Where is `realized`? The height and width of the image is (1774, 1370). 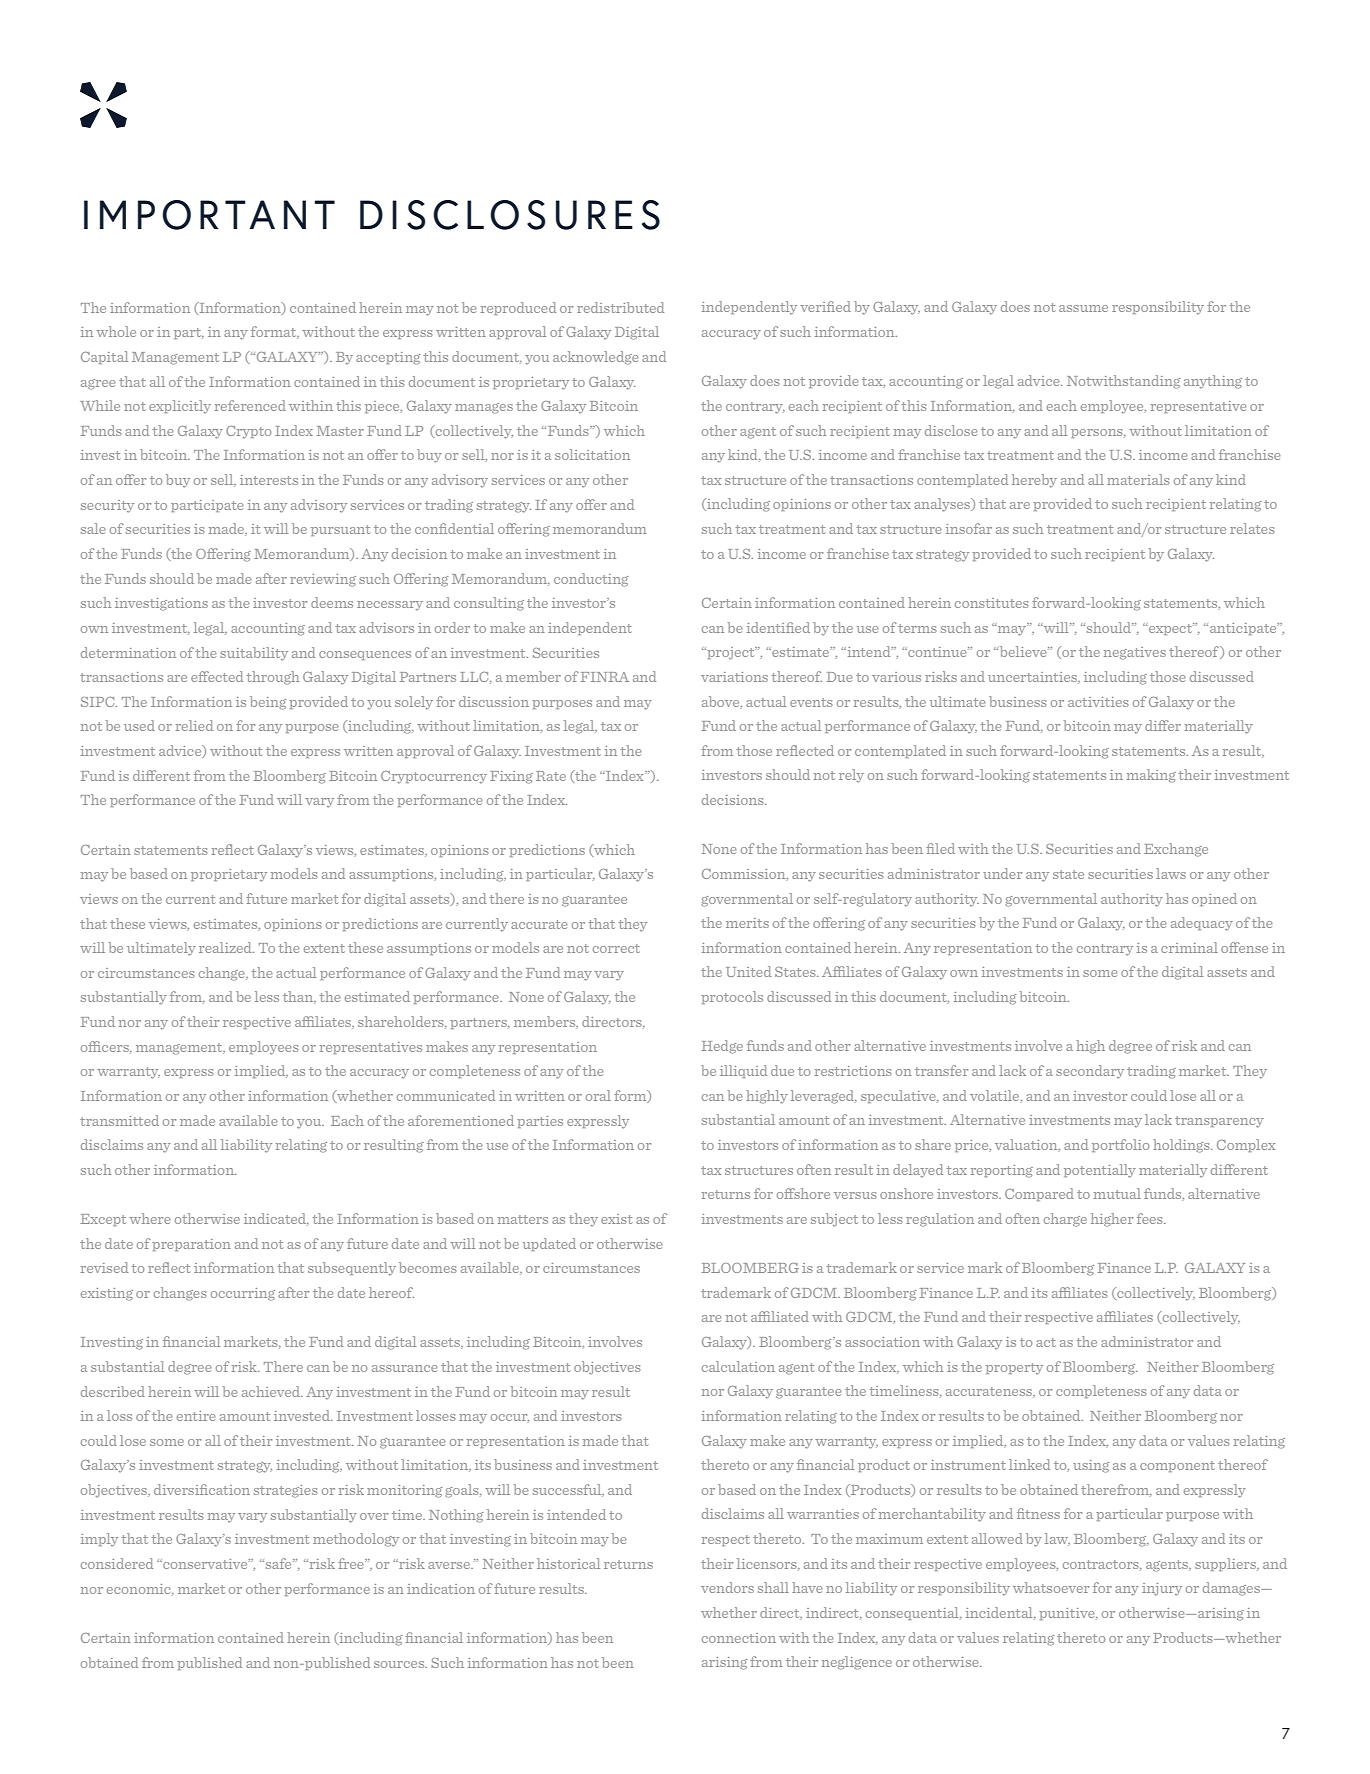 realized is located at coordinates (226, 947).
